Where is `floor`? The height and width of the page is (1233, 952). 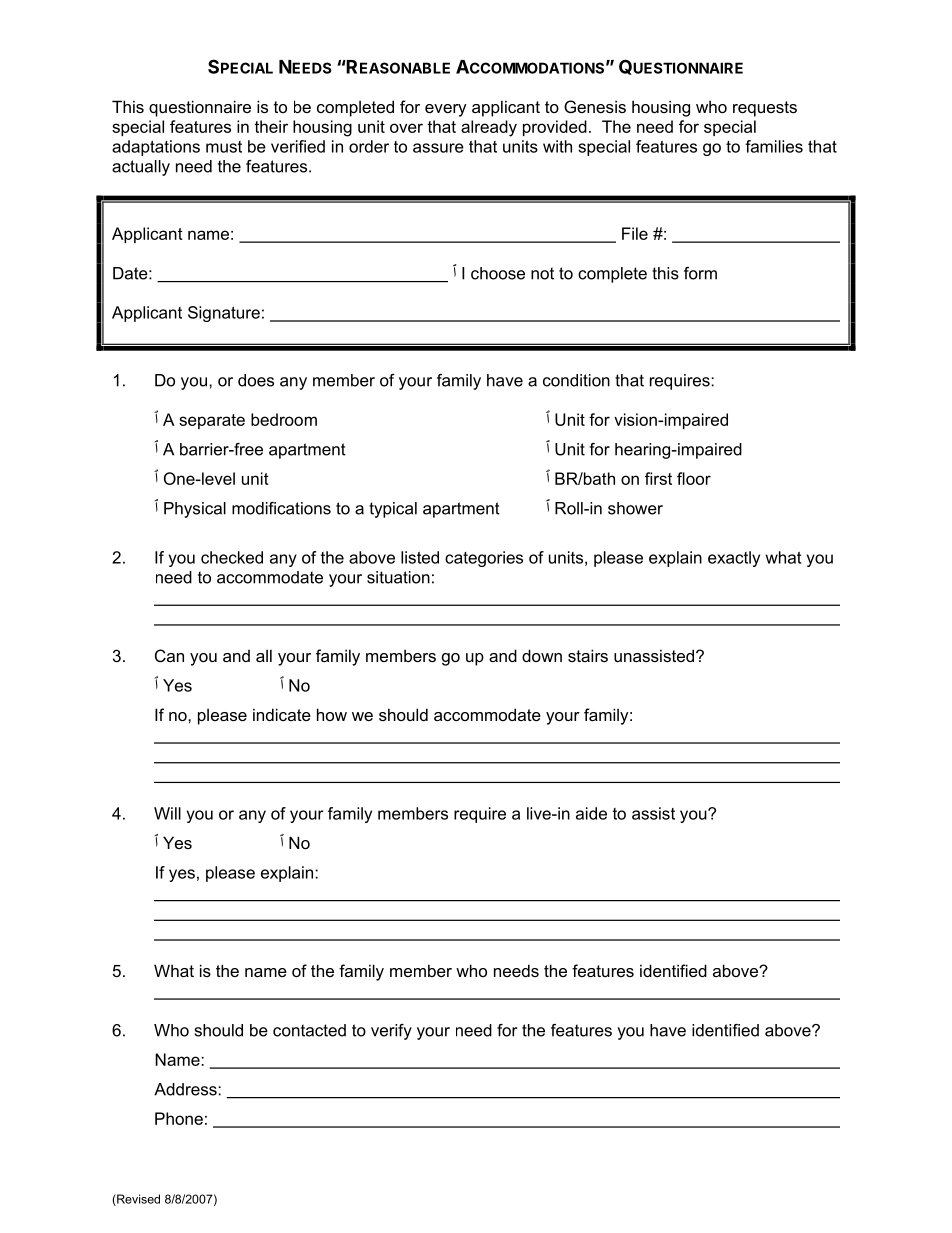 floor is located at coordinates (694, 478).
